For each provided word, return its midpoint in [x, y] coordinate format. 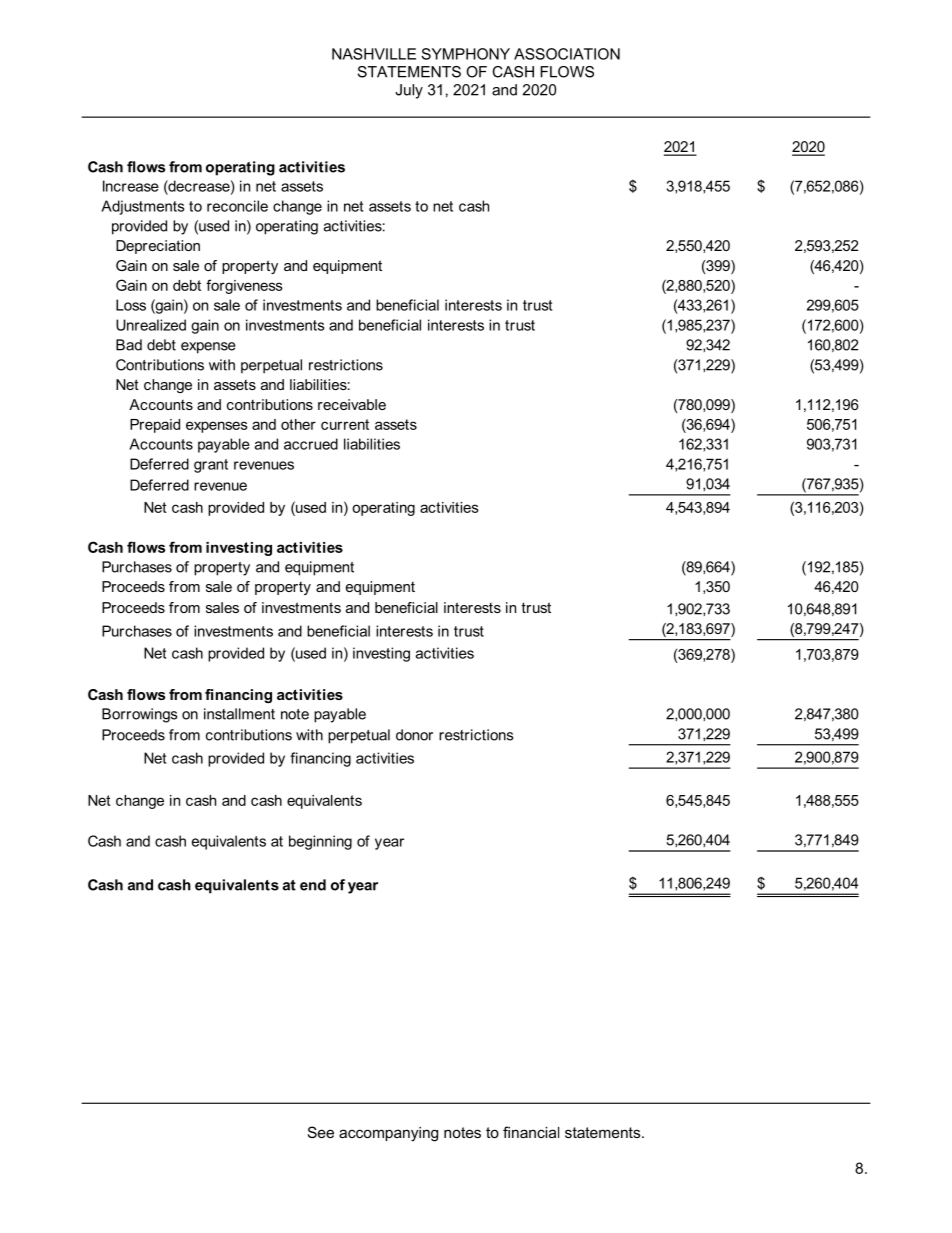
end [313, 885]
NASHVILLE [374, 54]
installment [239, 714]
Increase [131, 186]
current [345, 424]
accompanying [388, 1134]
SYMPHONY [465, 54]
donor [414, 735]
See [321, 1132]
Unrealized [151, 325]
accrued [311, 444]
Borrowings [139, 715]
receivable [352, 404]
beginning [320, 842]
